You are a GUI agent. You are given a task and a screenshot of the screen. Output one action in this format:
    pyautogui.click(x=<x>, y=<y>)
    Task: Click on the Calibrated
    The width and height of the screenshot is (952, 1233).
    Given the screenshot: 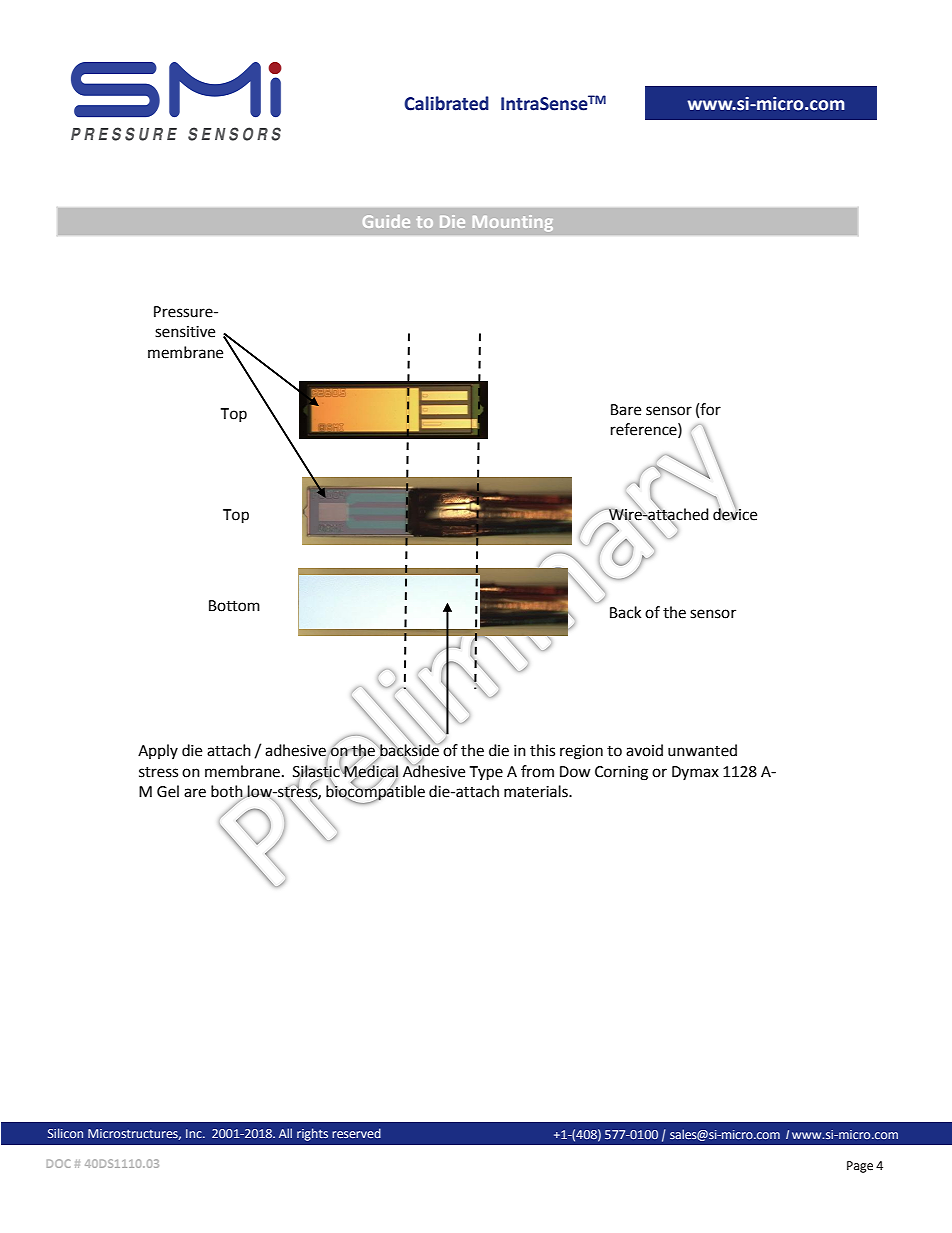 What is the action you would take?
    pyautogui.click(x=446, y=103)
